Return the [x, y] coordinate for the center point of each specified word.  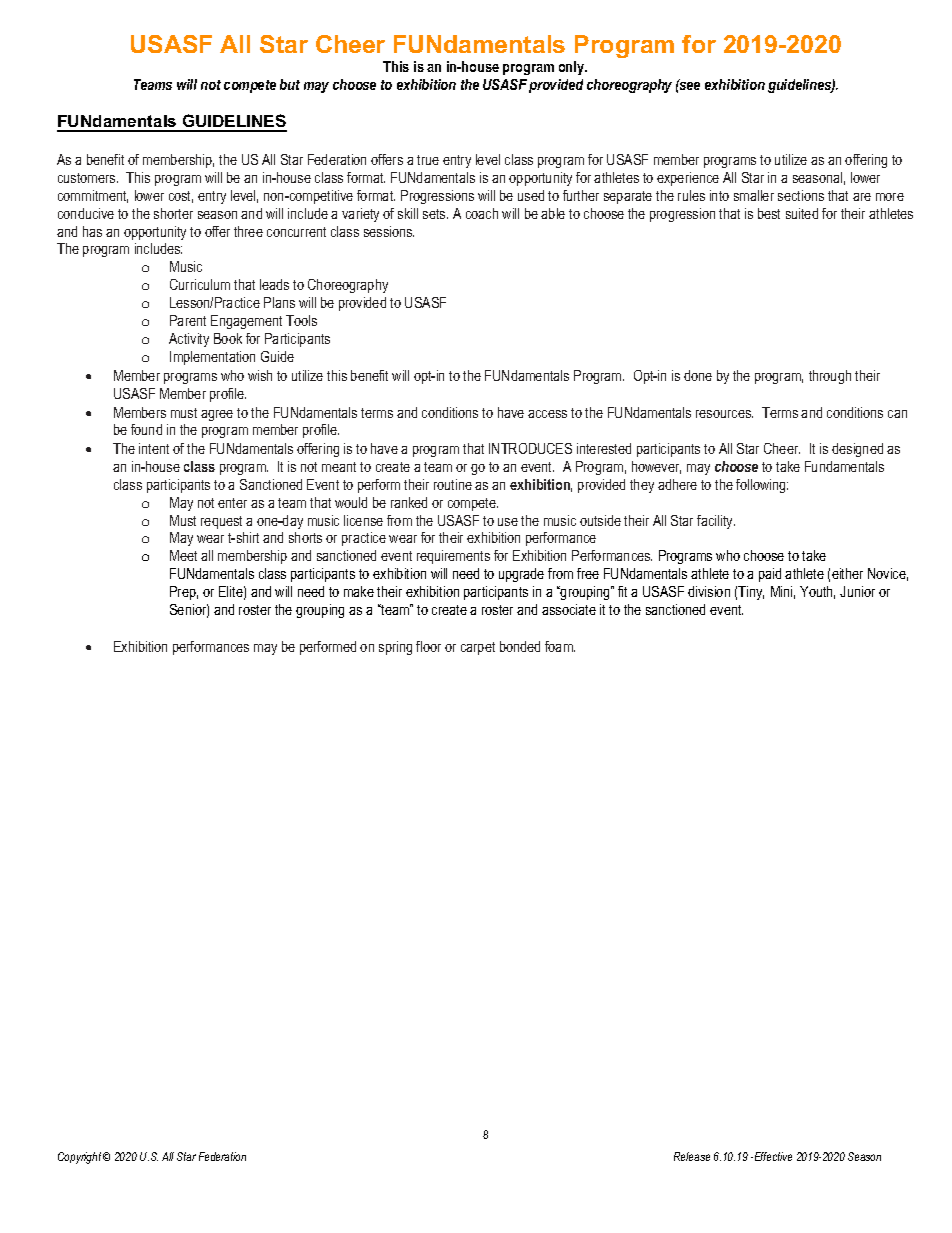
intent [154, 448]
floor [428, 646]
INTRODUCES [530, 448]
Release [692, 1156]
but [290, 84]
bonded [520, 646]
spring [395, 648]
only [573, 68]
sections [801, 195]
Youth [817, 592]
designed [857, 450]
